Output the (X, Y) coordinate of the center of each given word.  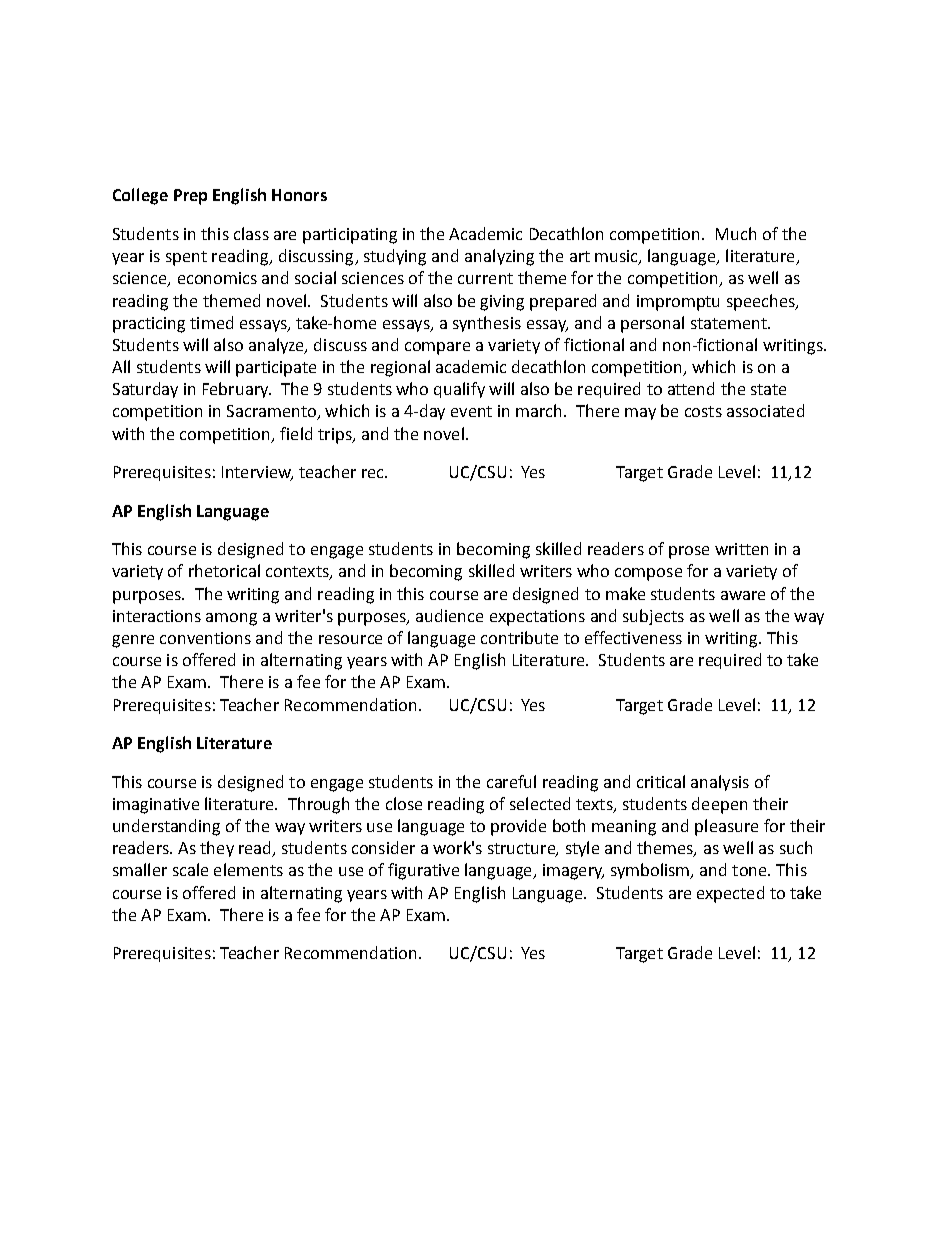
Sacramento (273, 412)
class (251, 233)
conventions (205, 638)
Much (736, 233)
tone (750, 870)
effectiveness (633, 637)
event (471, 411)
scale (190, 869)
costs (703, 411)
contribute (519, 637)
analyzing (499, 257)
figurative (423, 871)
